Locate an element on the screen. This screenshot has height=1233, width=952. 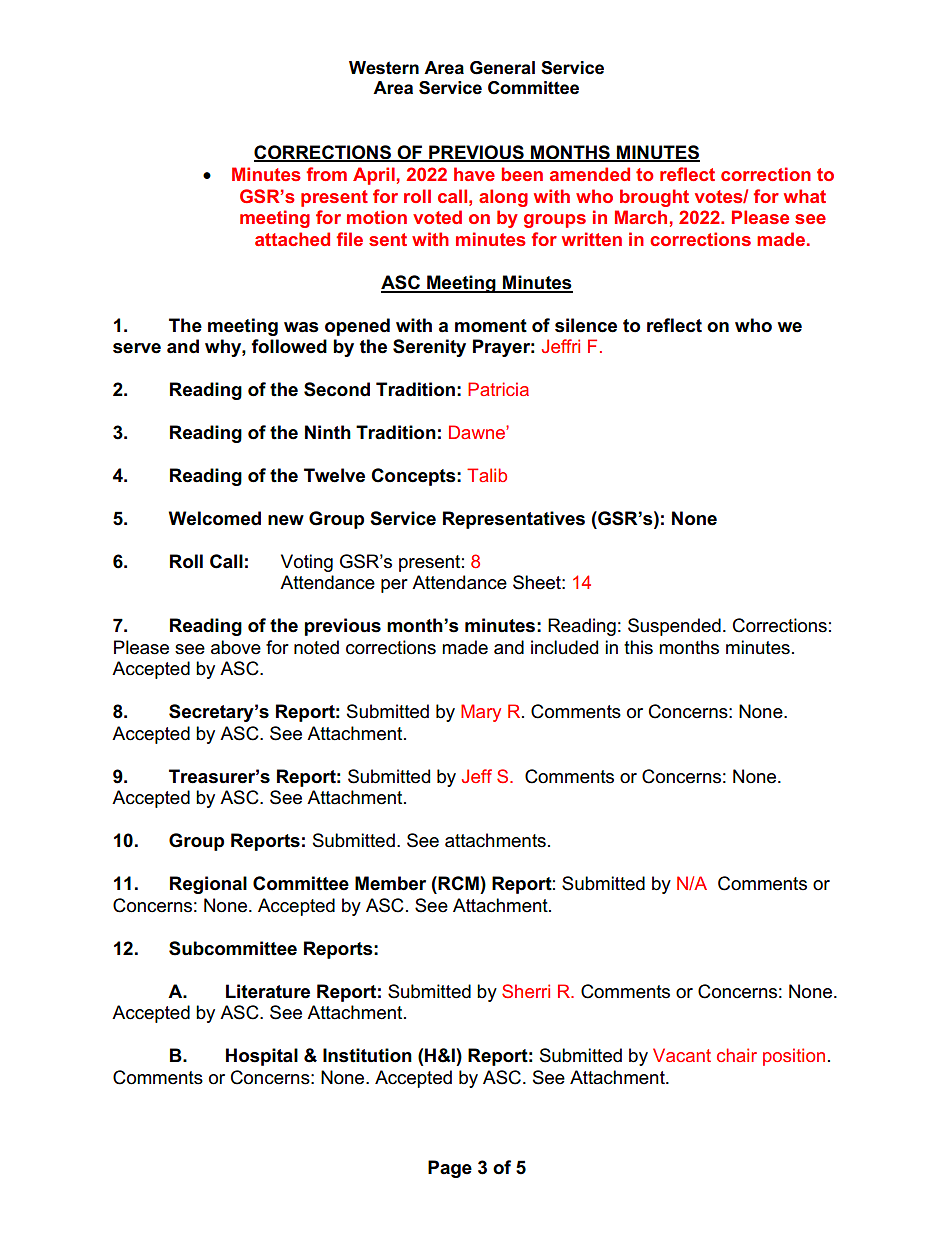
brought is located at coordinates (654, 198).
